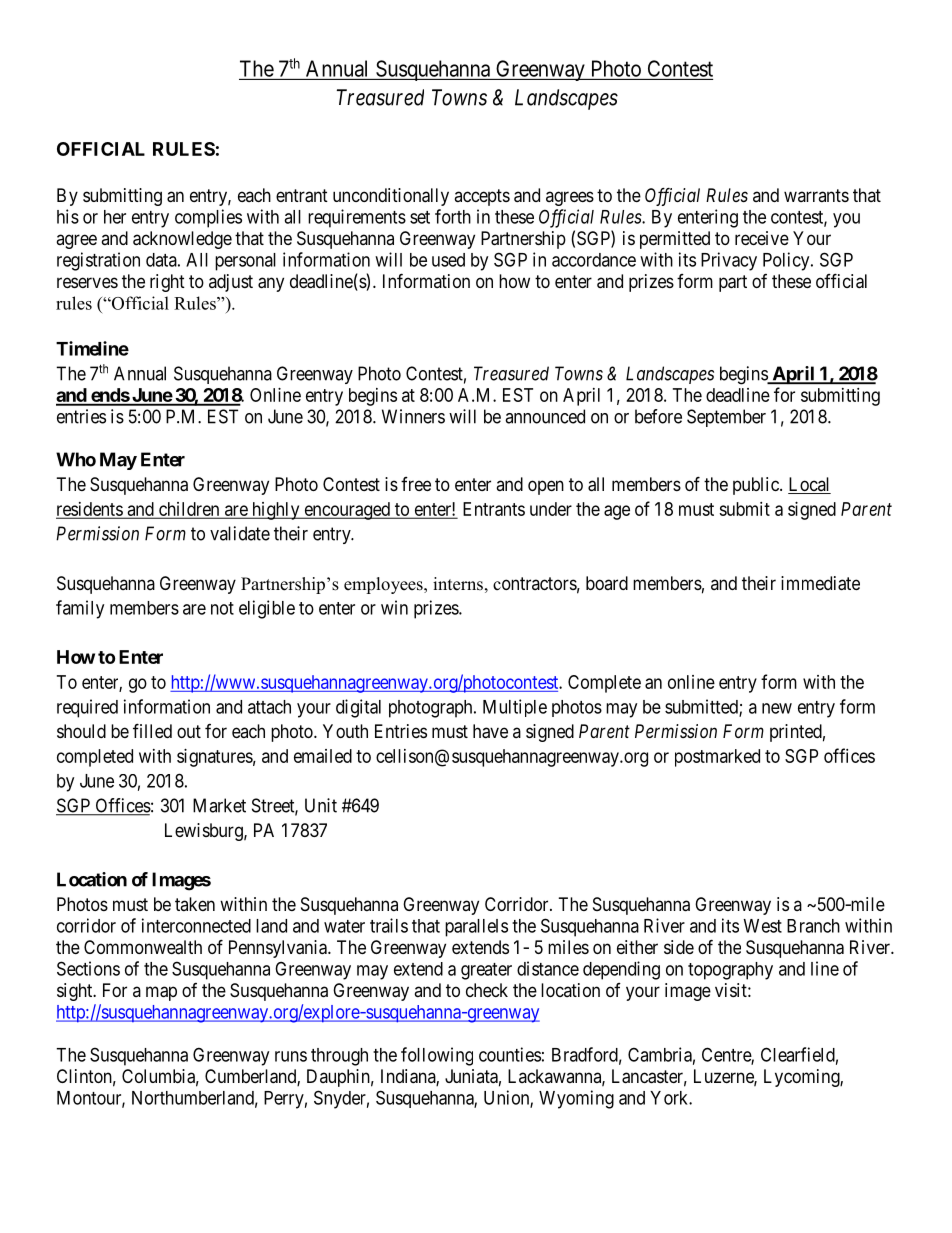  I want to click on not, so click(222, 608).
